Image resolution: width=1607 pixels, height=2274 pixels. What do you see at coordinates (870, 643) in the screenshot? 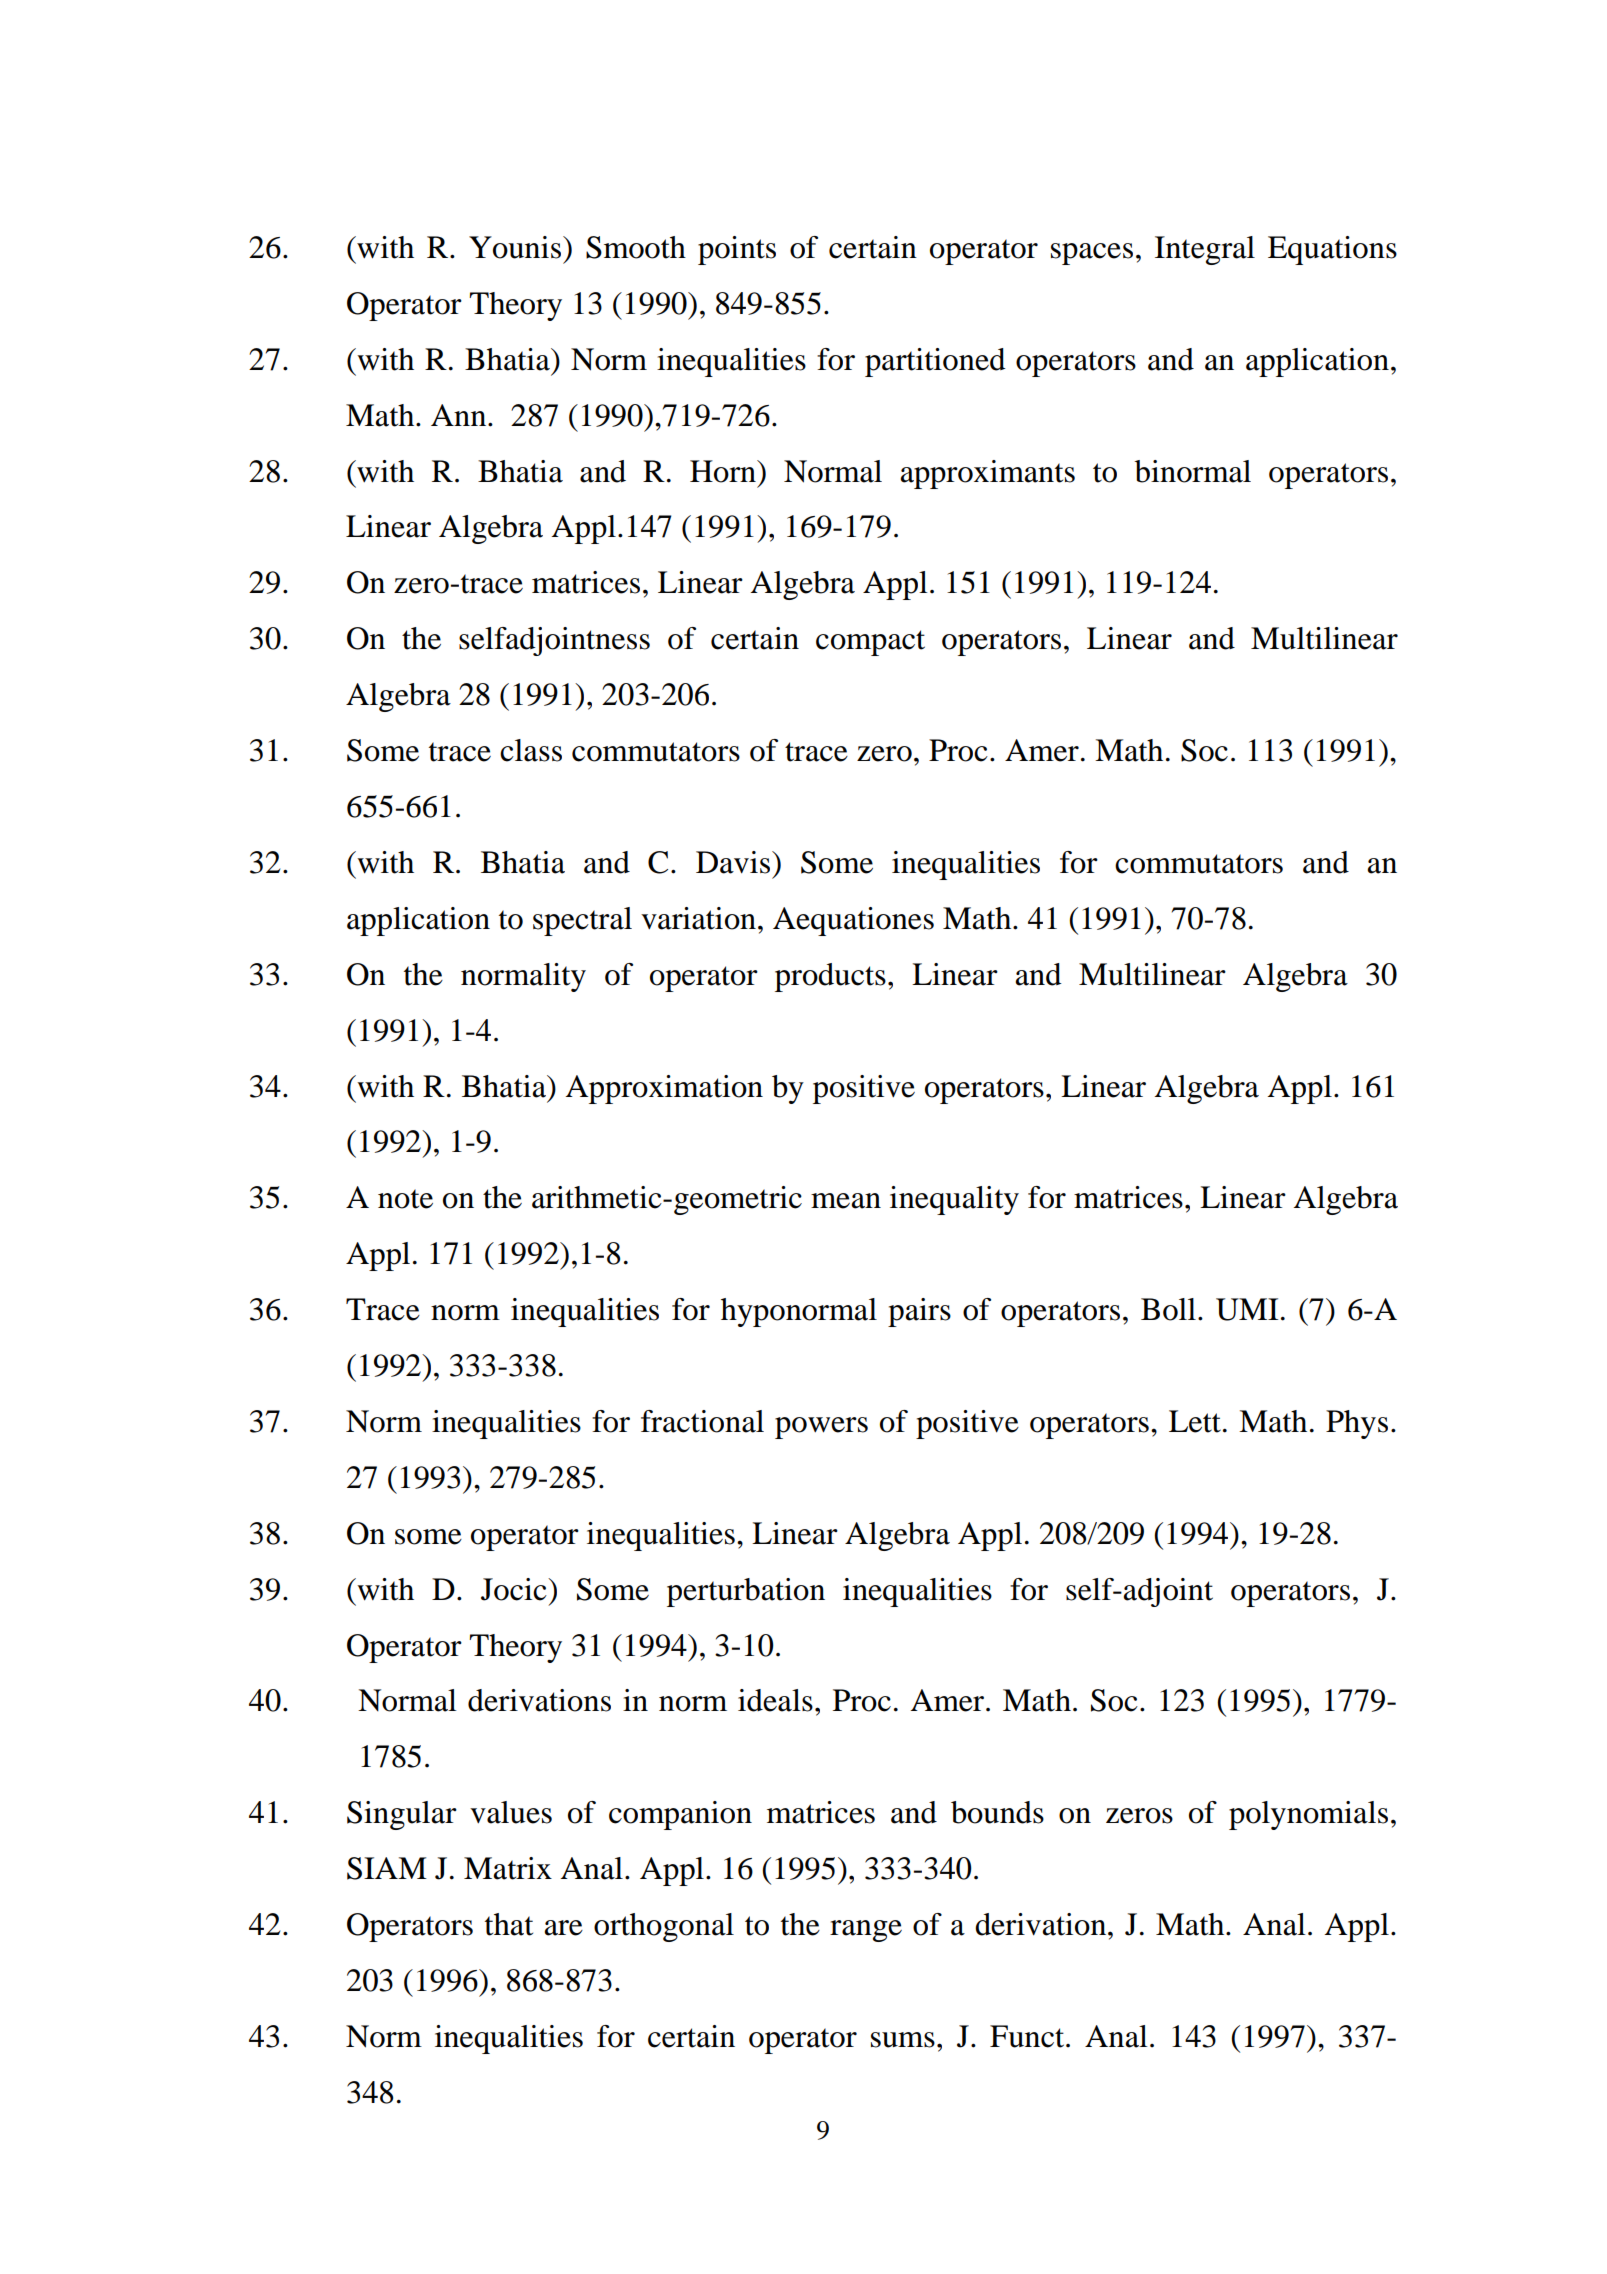
I see `compact` at bounding box center [870, 643].
